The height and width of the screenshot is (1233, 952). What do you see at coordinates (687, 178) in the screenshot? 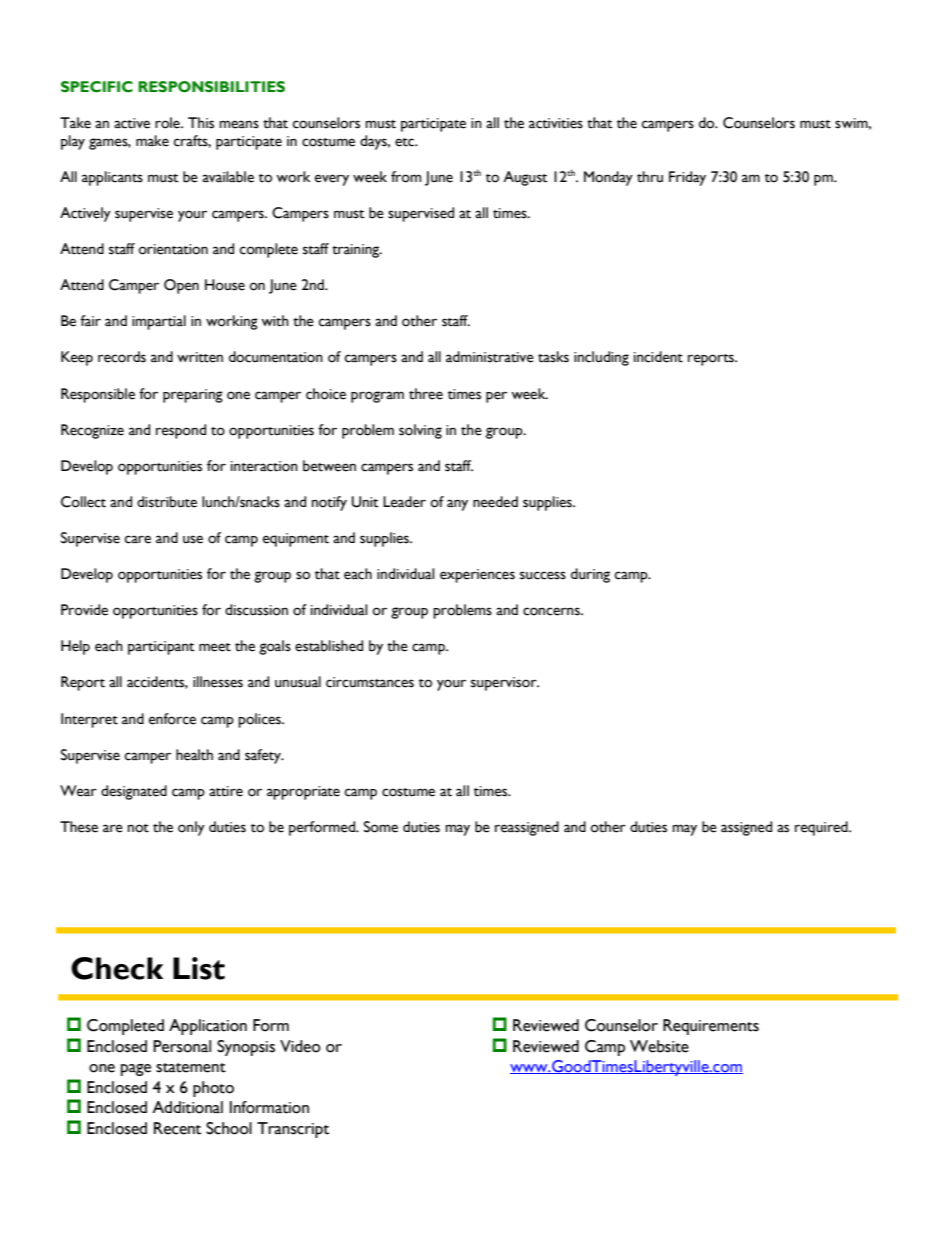
I see `Friday` at bounding box center [687, 178].
